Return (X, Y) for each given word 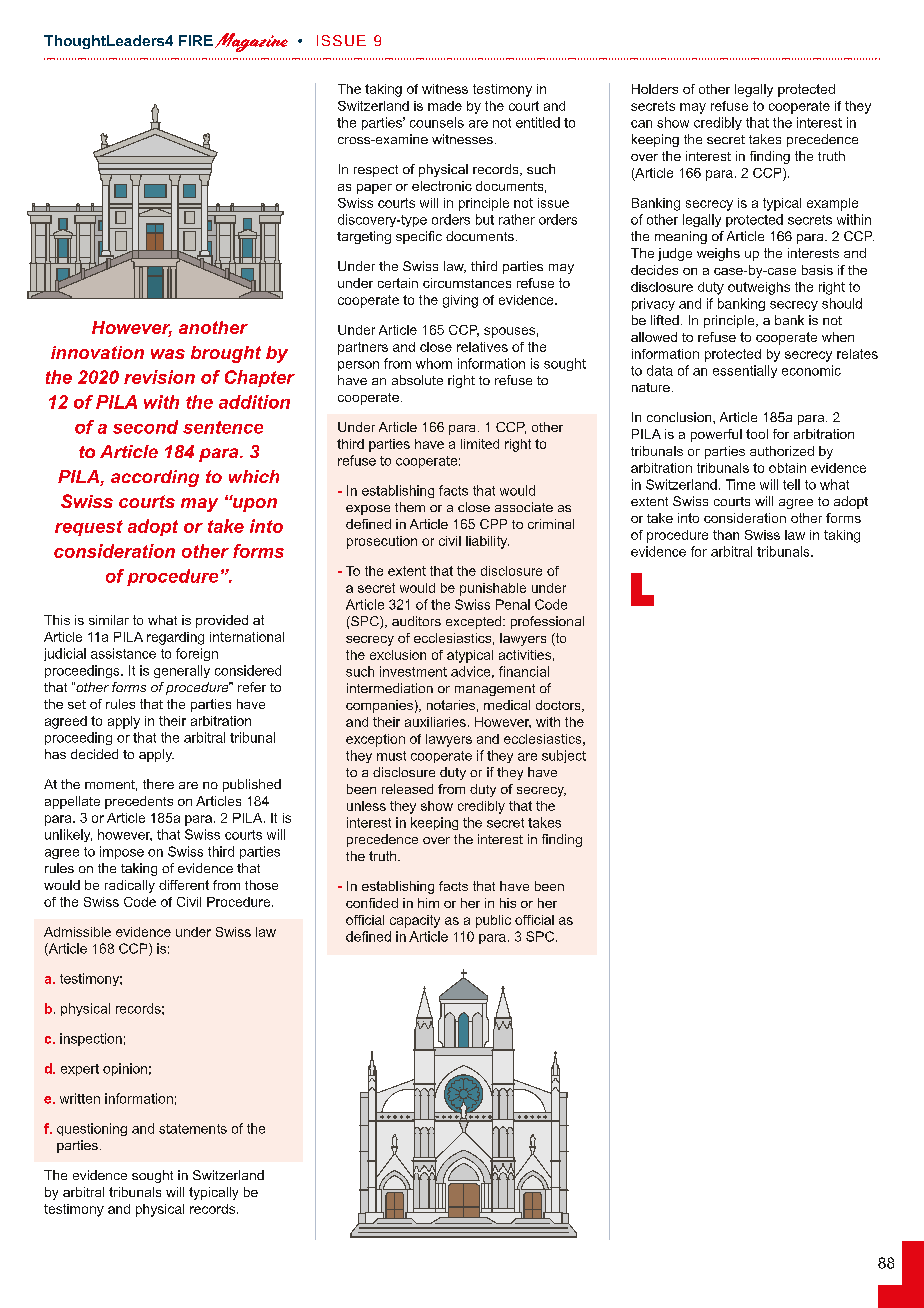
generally (182, 671)
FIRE (196, 40)
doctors (559, 706)
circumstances (467, 283)
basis (817, 270)
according (155, 478)
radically (130, 886)
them (410, 507)
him (428, 903)
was (168, 354)
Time (740, 484)
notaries (451, 705)
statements (193, 1129)
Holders (655, 89)
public (493, 921)
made (445, 106)
